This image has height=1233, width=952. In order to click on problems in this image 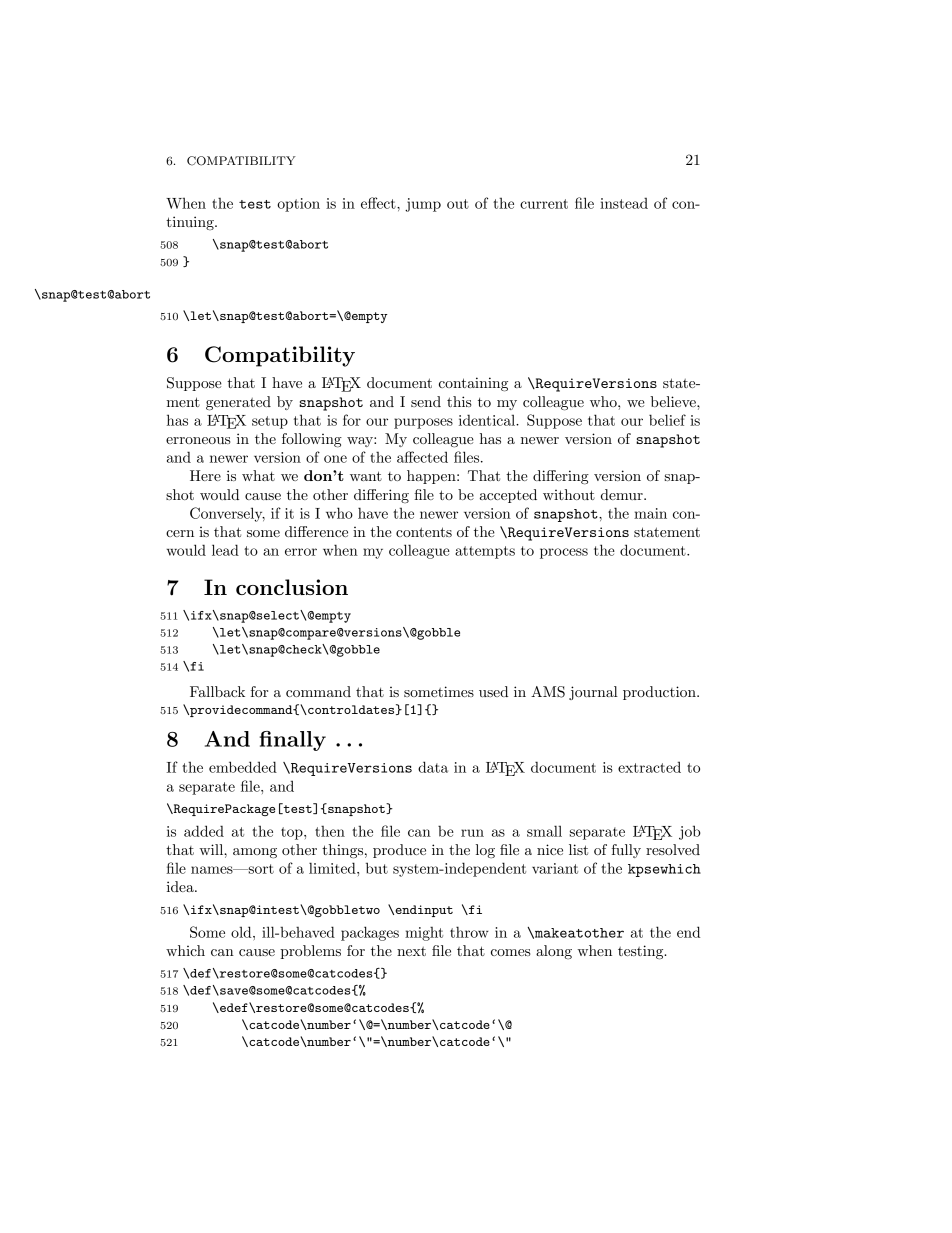, I will do `click(310, 952)`.
